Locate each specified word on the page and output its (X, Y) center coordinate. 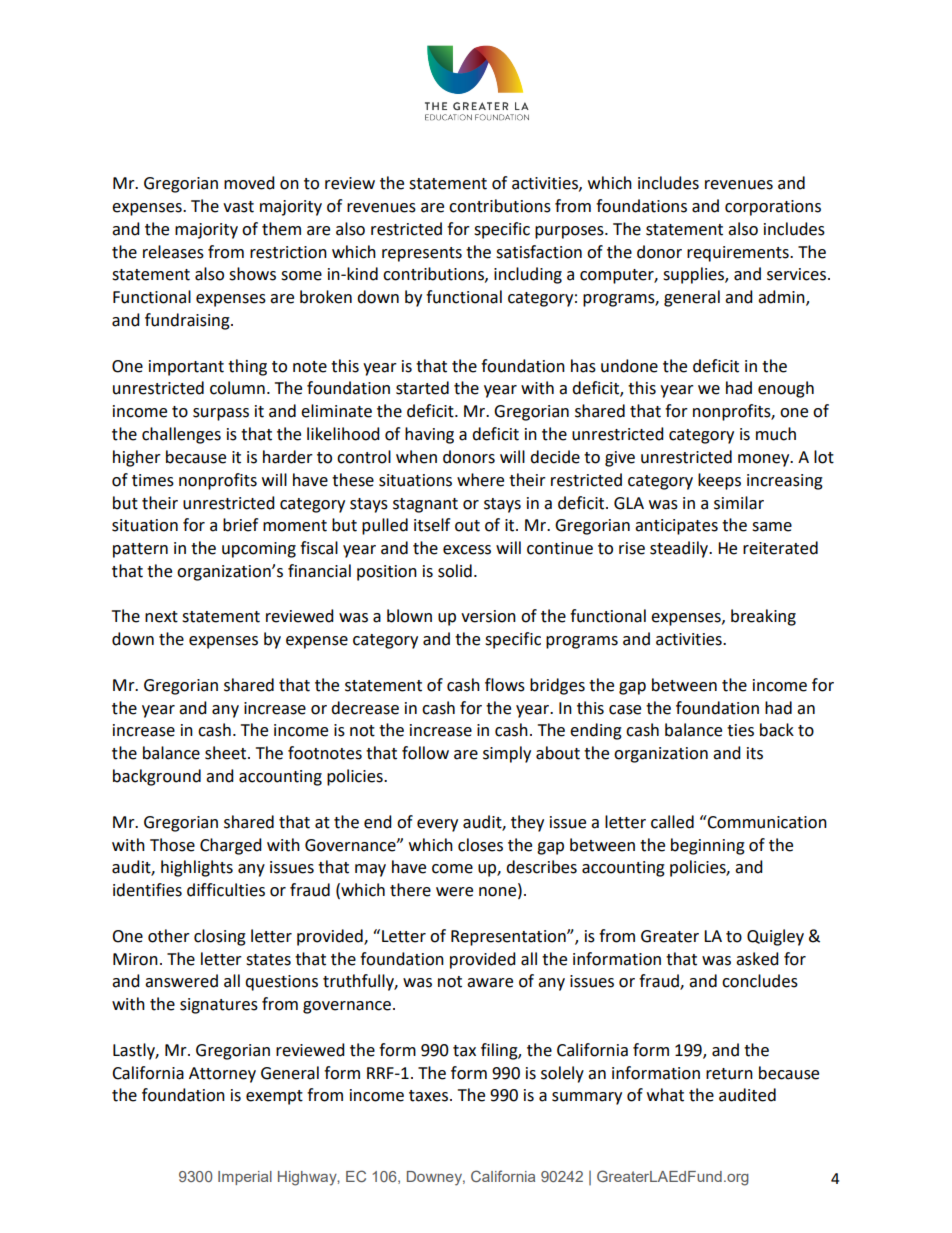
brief (240, 525)
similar (739, 503)
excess (467, 550)
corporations (773, 208)
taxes (430, 1096)
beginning (708, 846)
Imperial (245, 1178)
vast (238, 207)
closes (480, 845)
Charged (231, 846)
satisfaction (539, 252)
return (729, 1074)
